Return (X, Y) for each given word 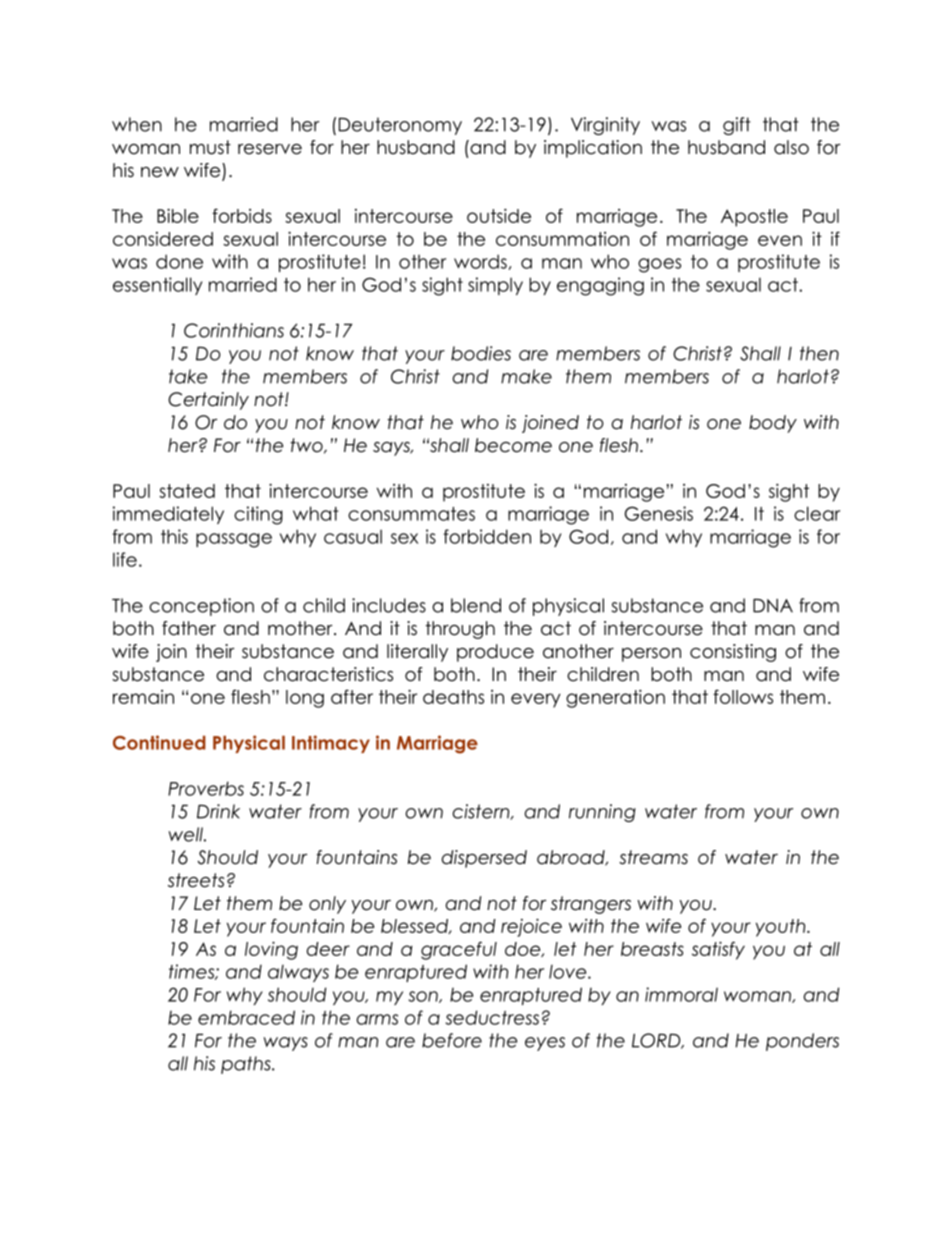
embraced (246, 1017)
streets (196, 880)
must (210, 147)
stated (187, 491)
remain (143, 697)
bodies (481, 353)
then (819, 353)
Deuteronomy (400, 126)
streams (653, 857)
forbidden (487, 536)
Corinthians (234, 330)
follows (743, 696)
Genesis (659, 513)
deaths (453, 697)
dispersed (484, 859)
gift (737, 126)
